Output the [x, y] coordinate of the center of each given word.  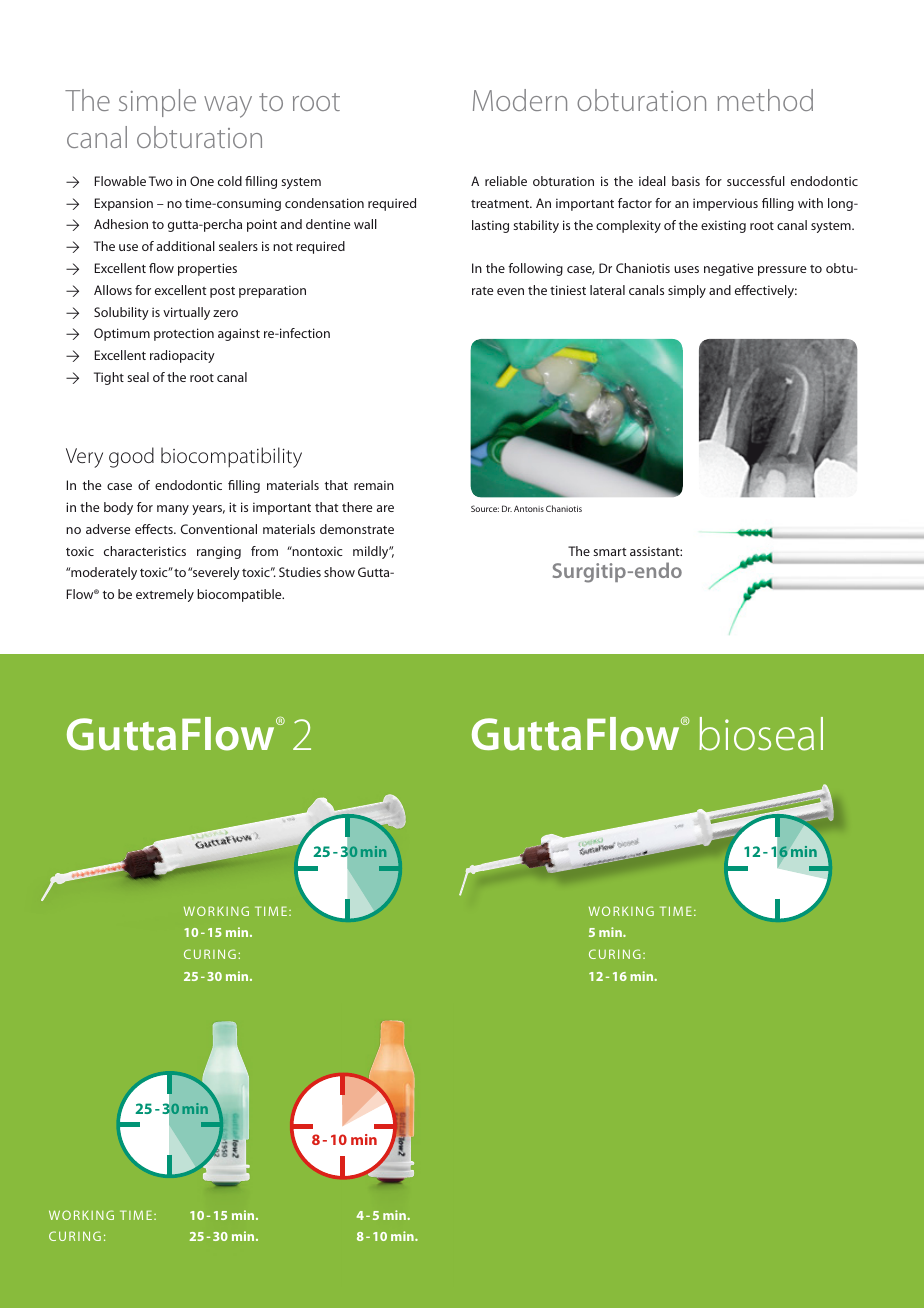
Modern [520, 100]
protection [184, 334]
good [131, 457]
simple [157, 103]
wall [365, 224]
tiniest [568, 290]
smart [609, 552]
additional [186, 246]
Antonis [529, 508]
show [339, 572]
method [765, 100]
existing [723, 226]
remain [374, 485]
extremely [165, 595]
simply [687, 291]
